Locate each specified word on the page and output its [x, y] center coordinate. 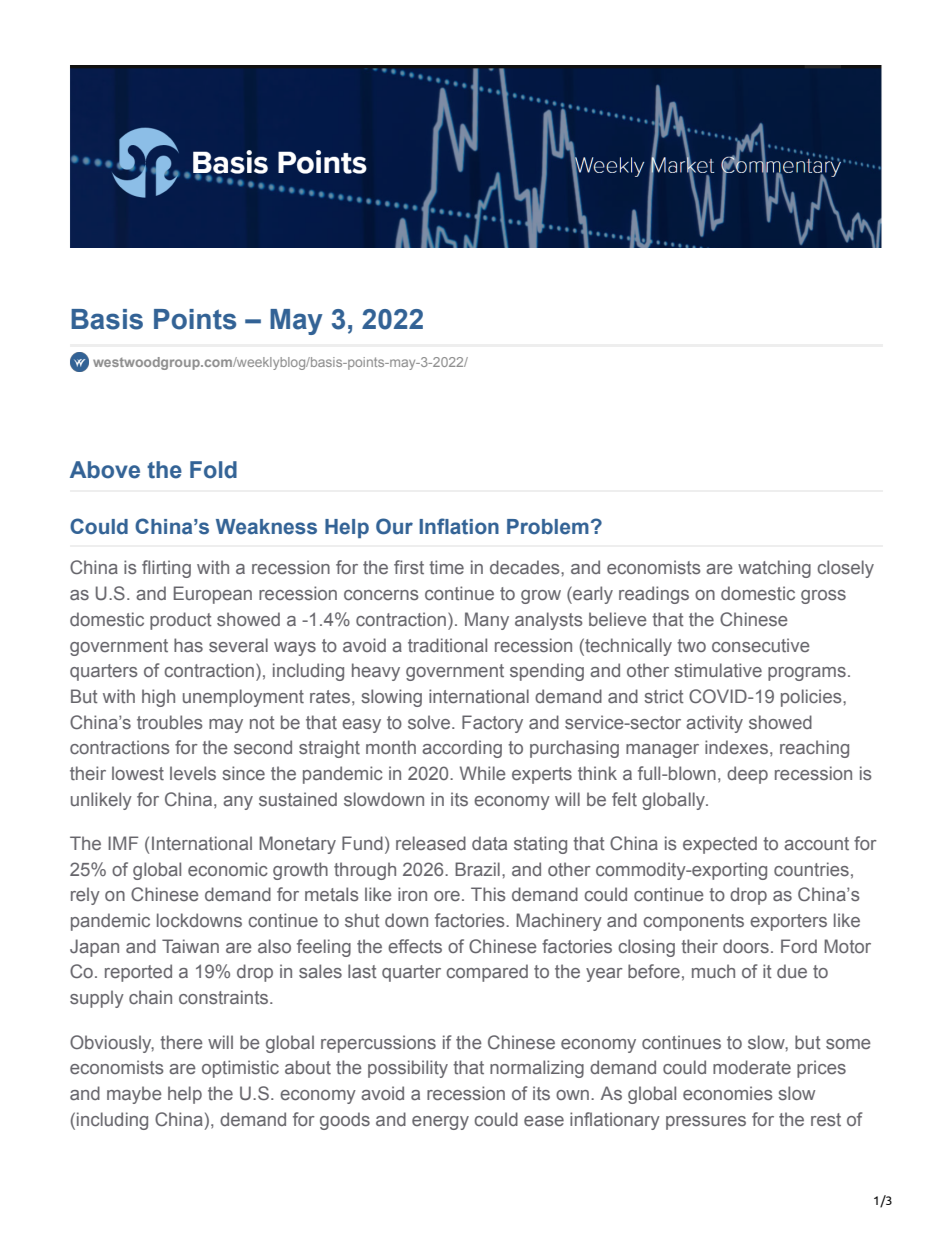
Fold [213, 470]
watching [774, 569]
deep [747, 775]
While [483, 773]
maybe [134, 1095]
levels [193, 773]
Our [394, 526]
